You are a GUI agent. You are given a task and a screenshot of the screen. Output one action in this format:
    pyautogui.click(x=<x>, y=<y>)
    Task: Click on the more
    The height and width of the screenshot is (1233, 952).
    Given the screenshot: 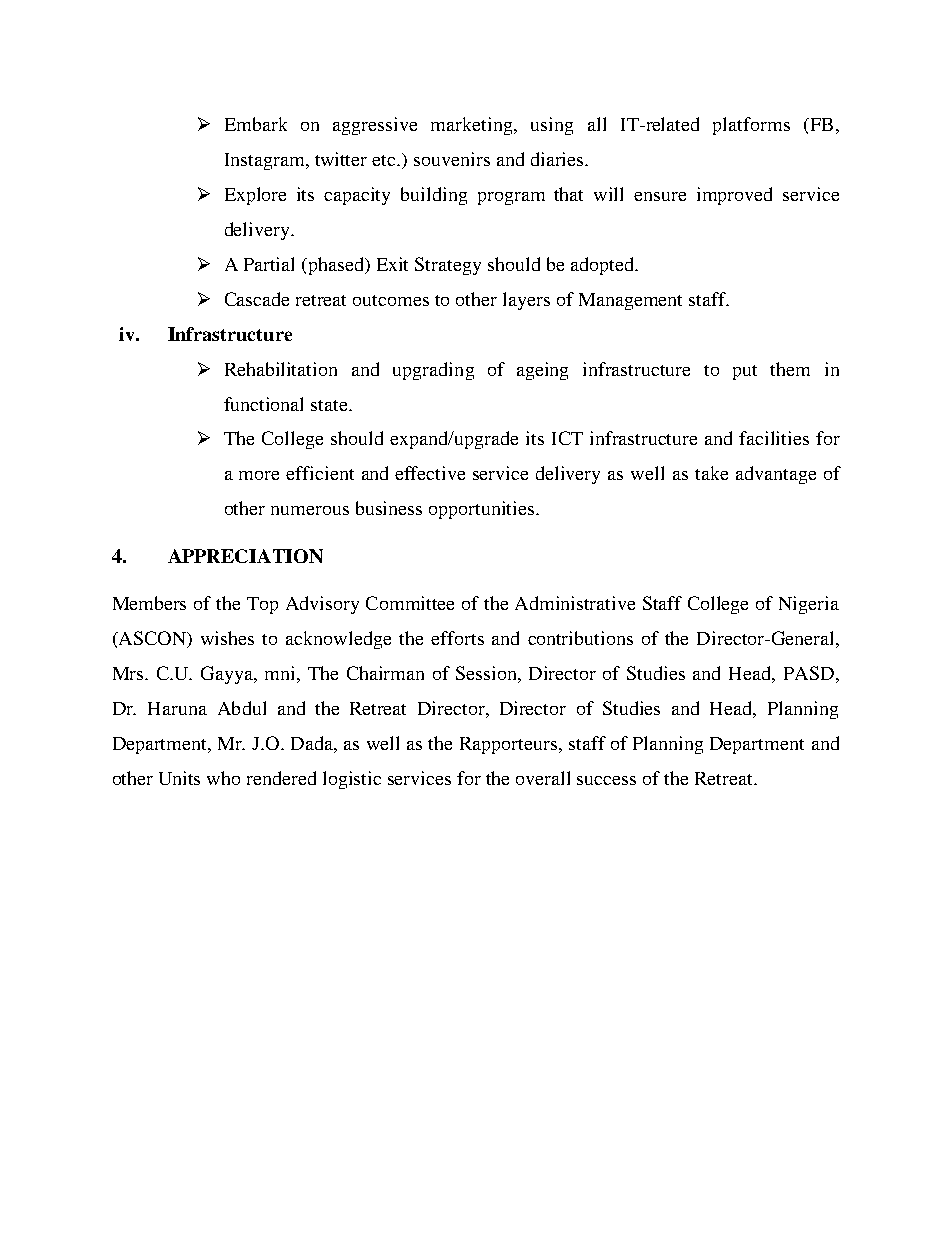 What is the action you would take?
    pyautogui.click(x=259, y=475)
